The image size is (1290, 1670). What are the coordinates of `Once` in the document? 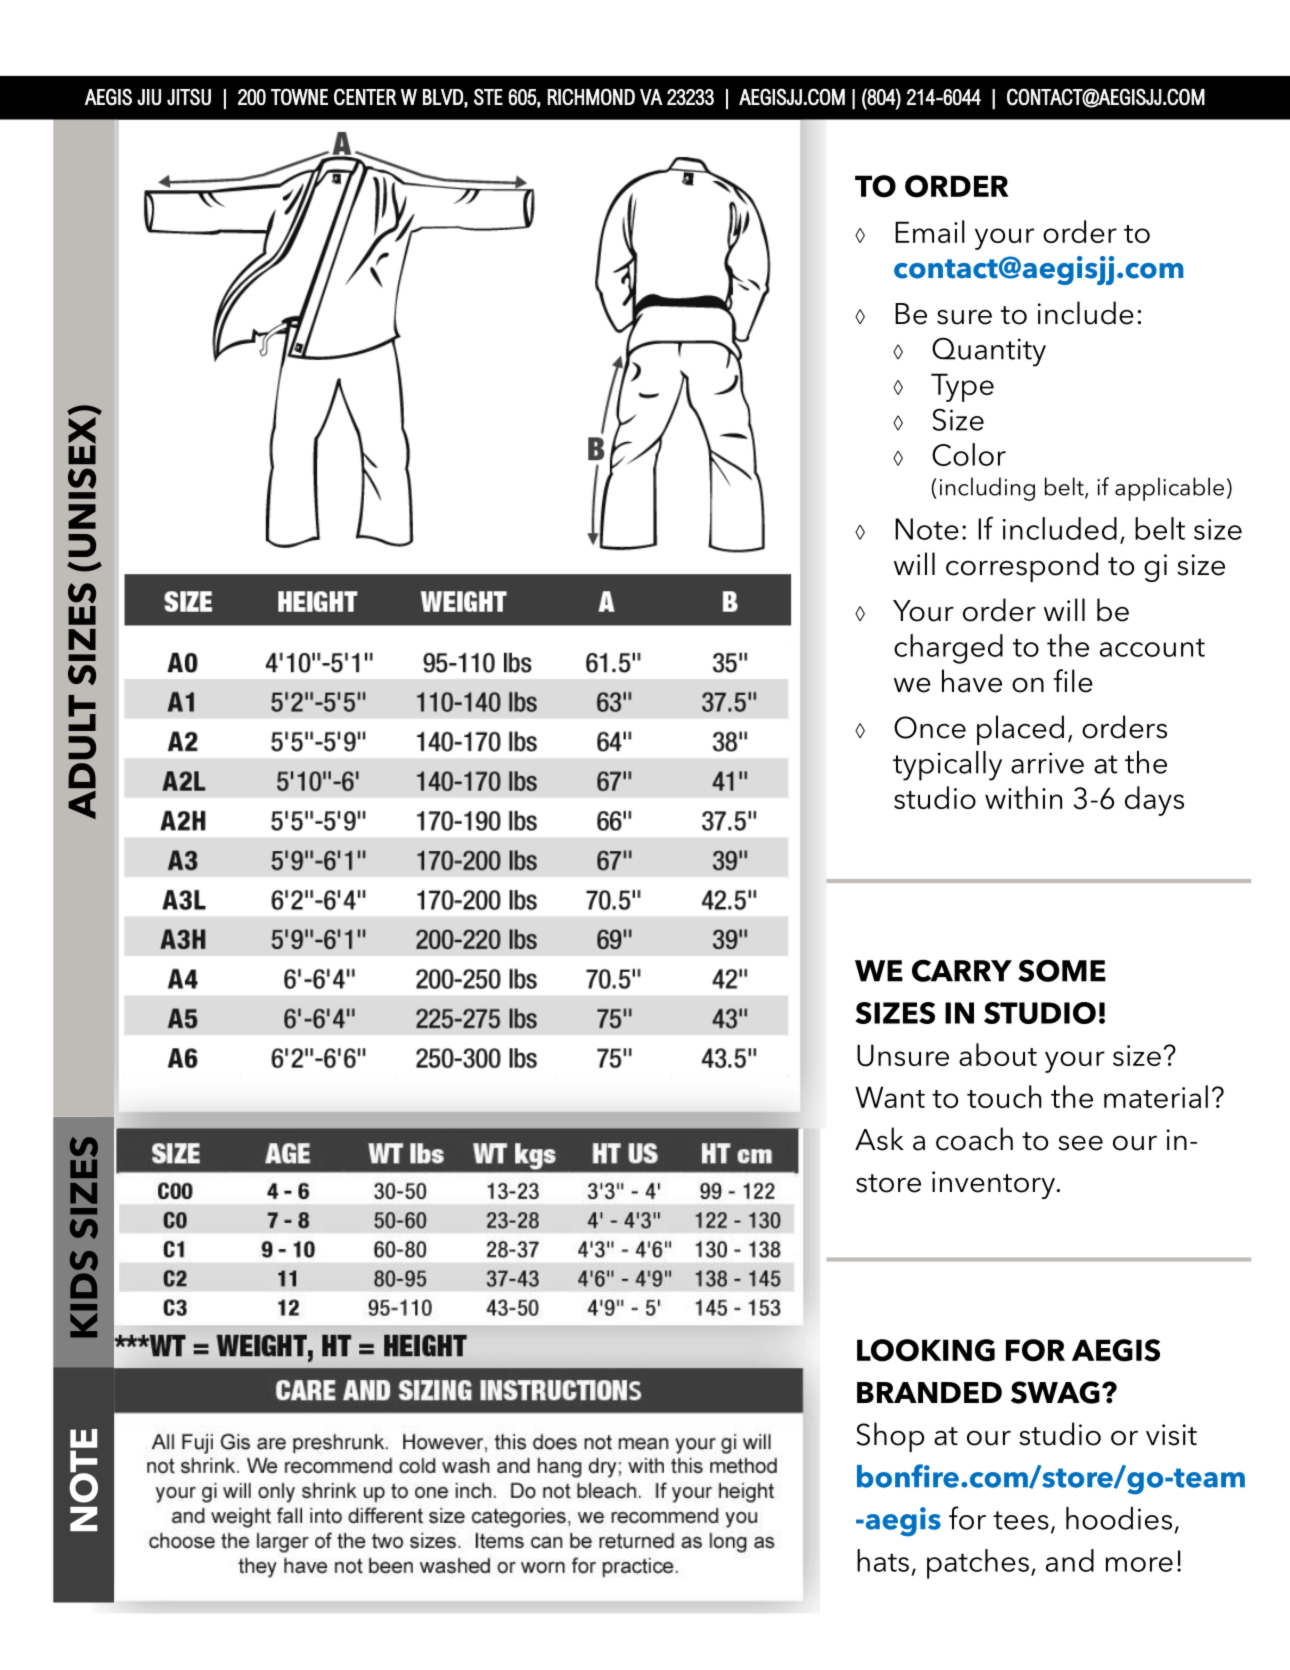 It's located at (930, 727).
